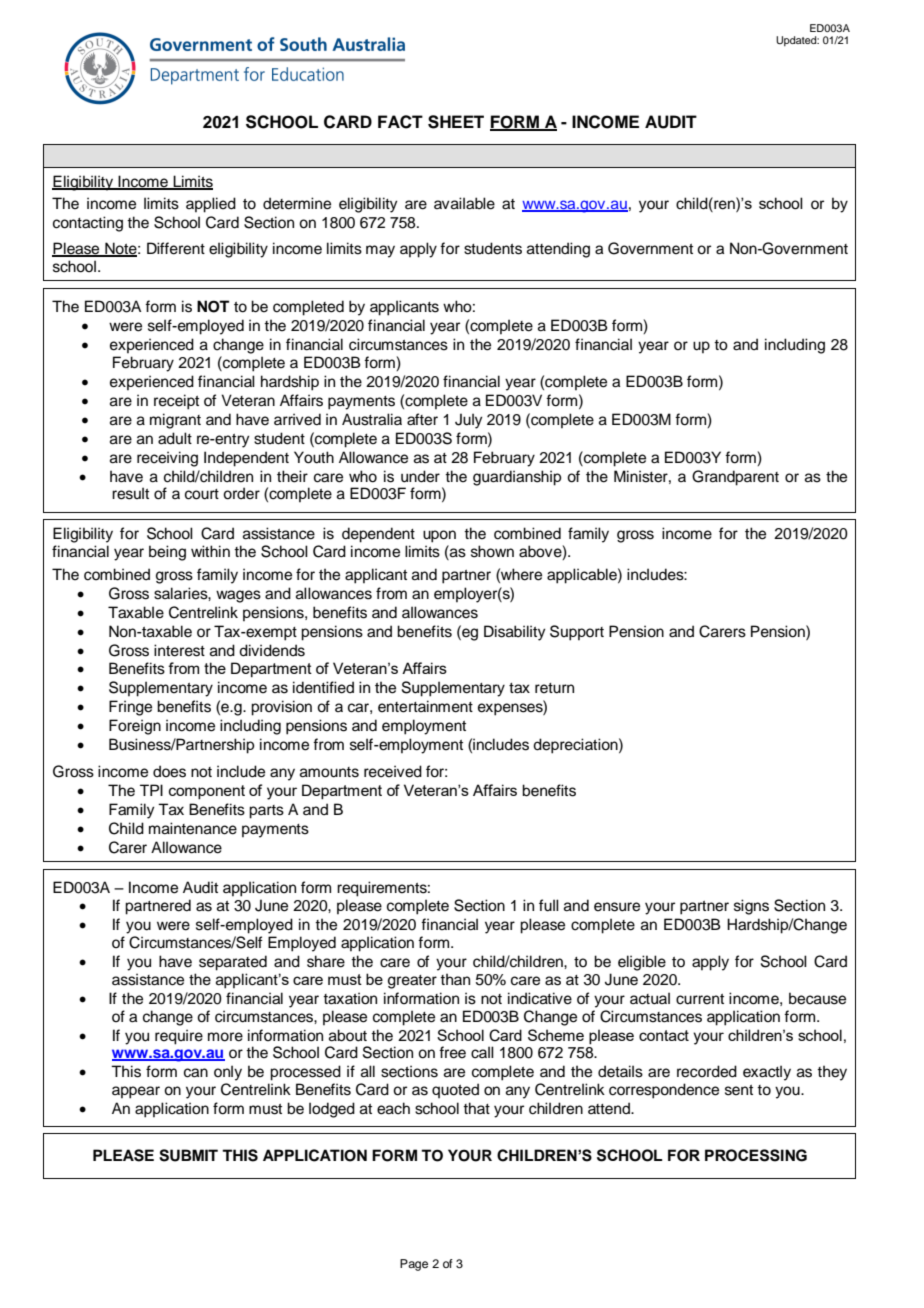 The width and height of the screenshot is (924, 1308). Describe the element at coordinates (751, 907) in the screenshot. I see `signs` at that location.
